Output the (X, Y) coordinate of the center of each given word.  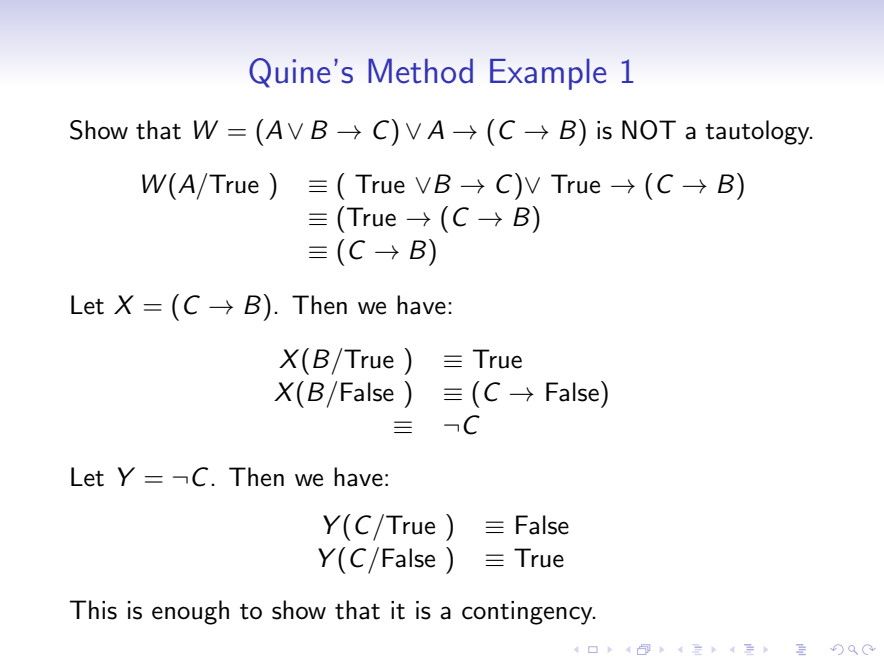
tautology (758, 132)
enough (190, 612)
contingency (528, 613)
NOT (649, 130)
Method (420, 71)
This (93, 610)
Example (548, 74)
